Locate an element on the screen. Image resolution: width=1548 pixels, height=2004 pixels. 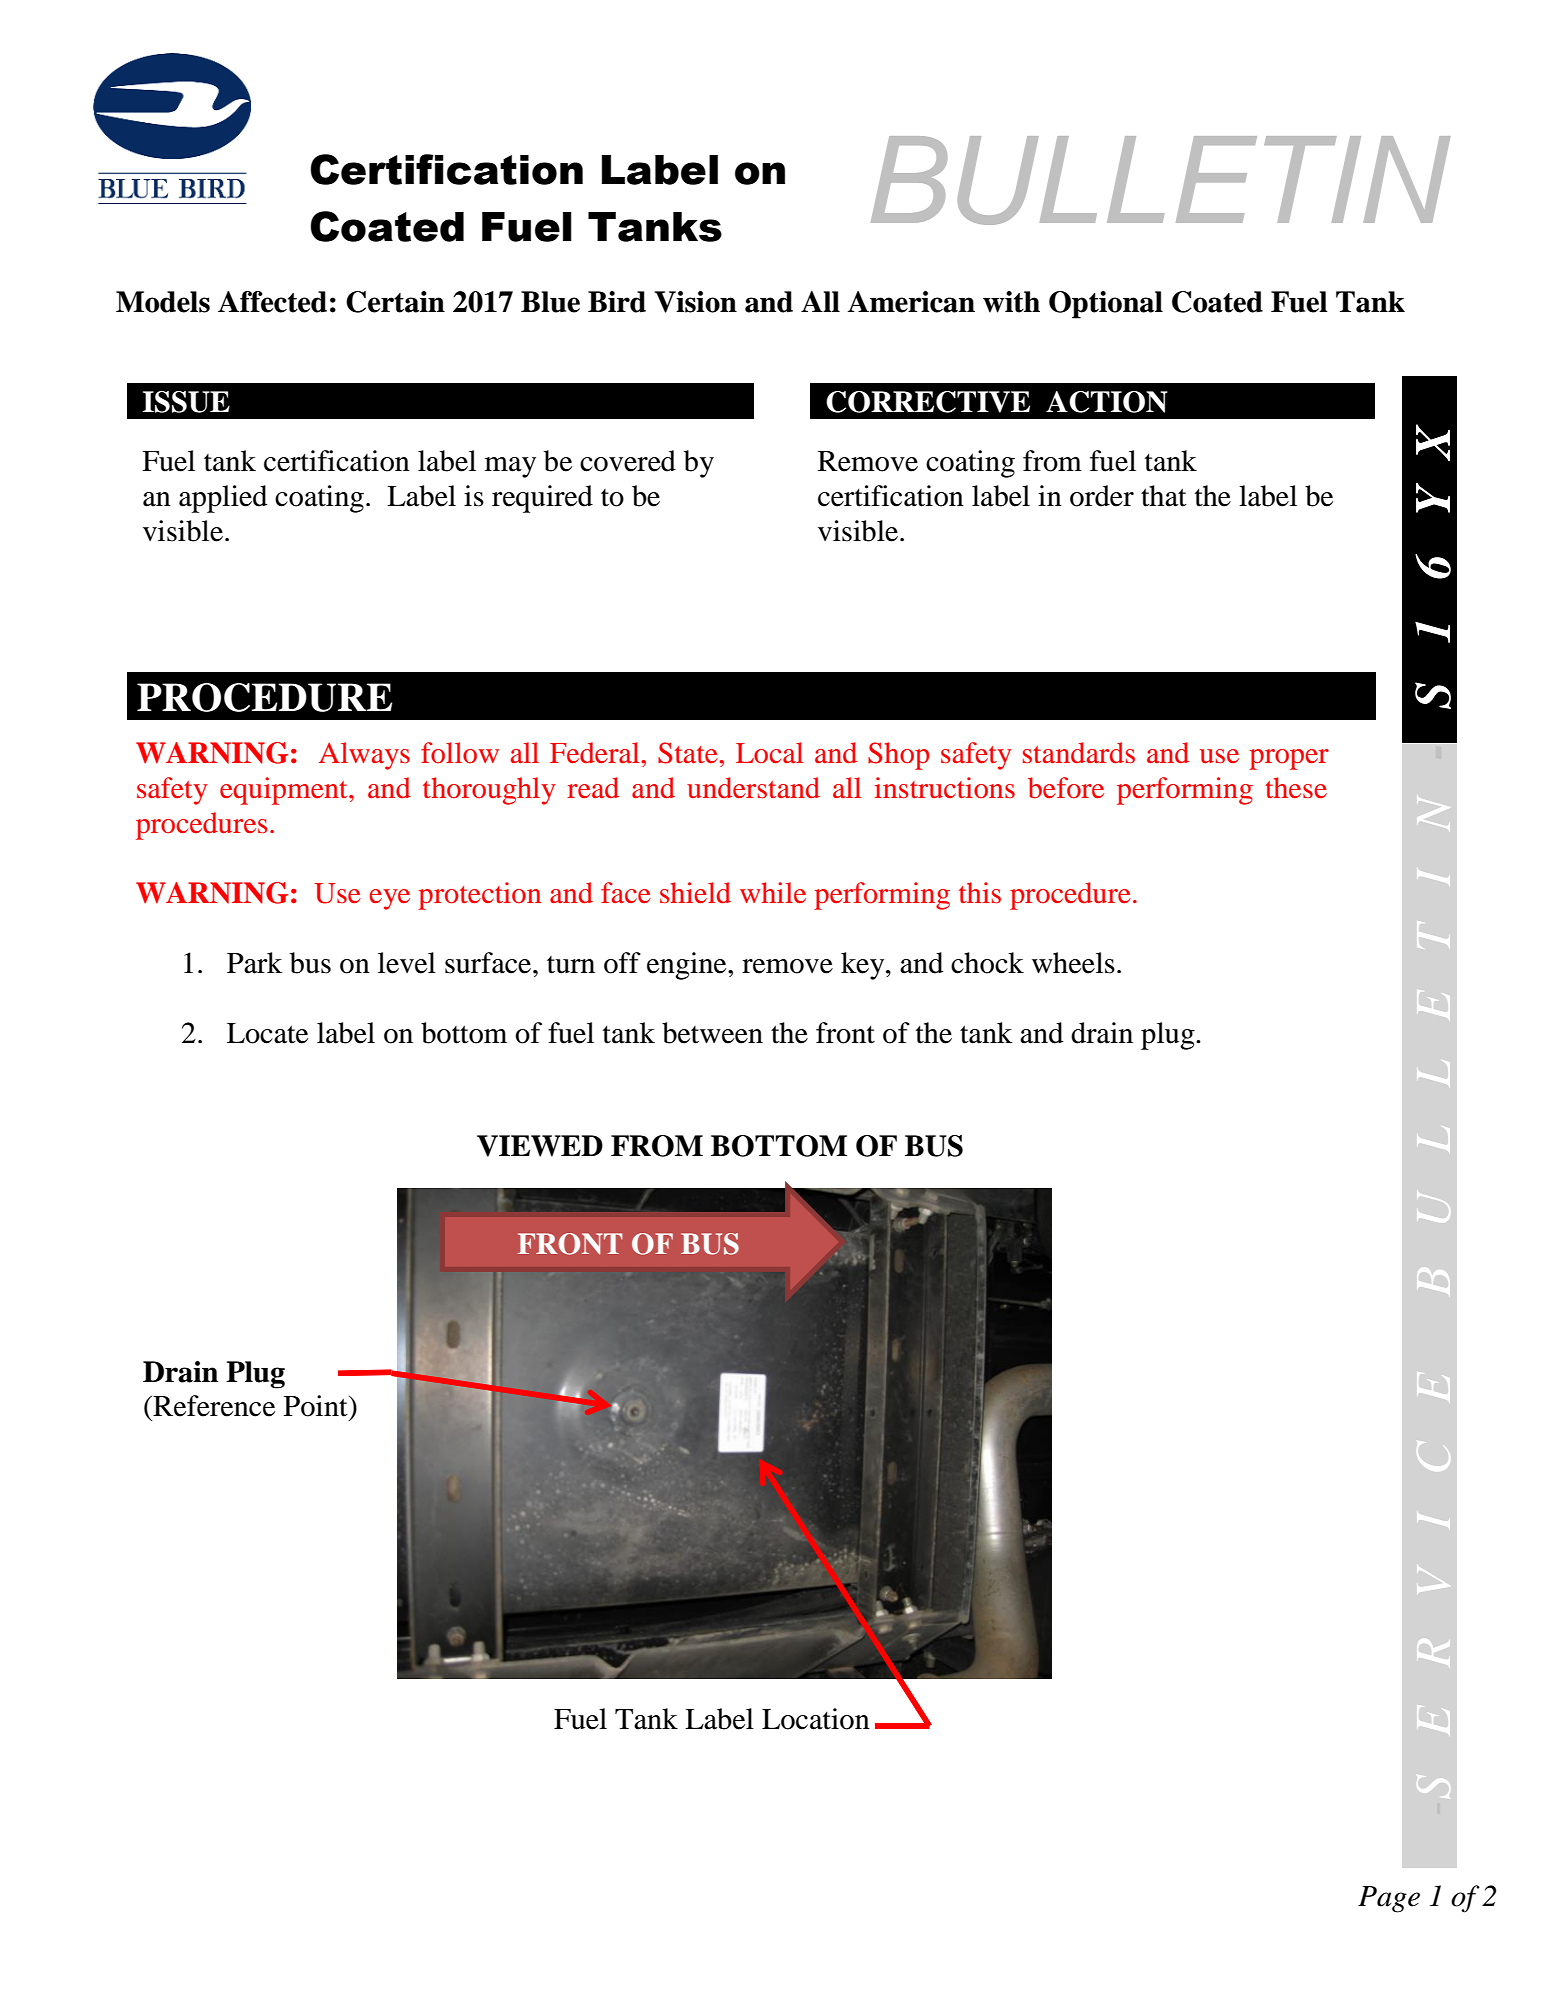
Optional is located at coordinates (1106, 305).
